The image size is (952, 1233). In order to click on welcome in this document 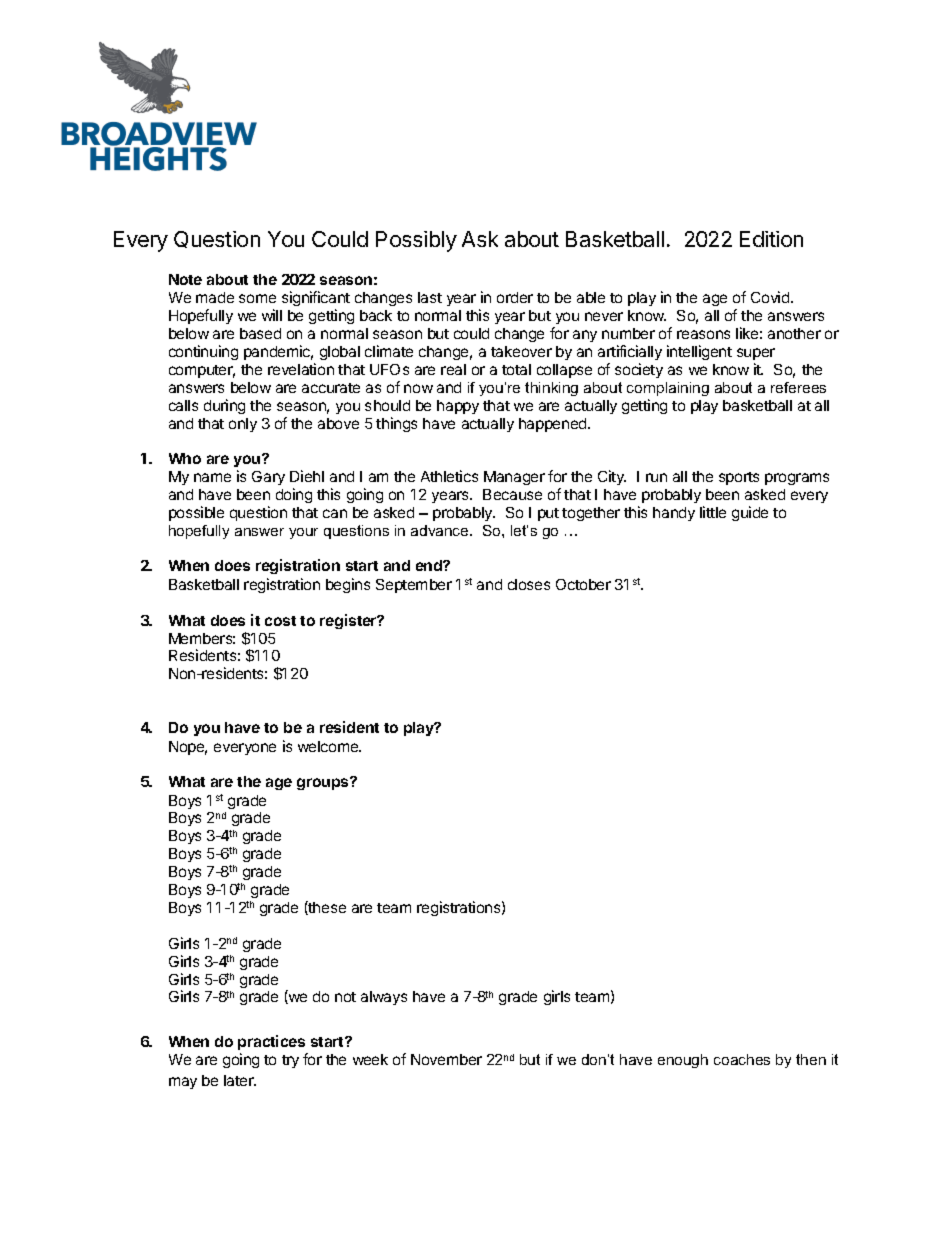, I will do `click(329, 746)`.
